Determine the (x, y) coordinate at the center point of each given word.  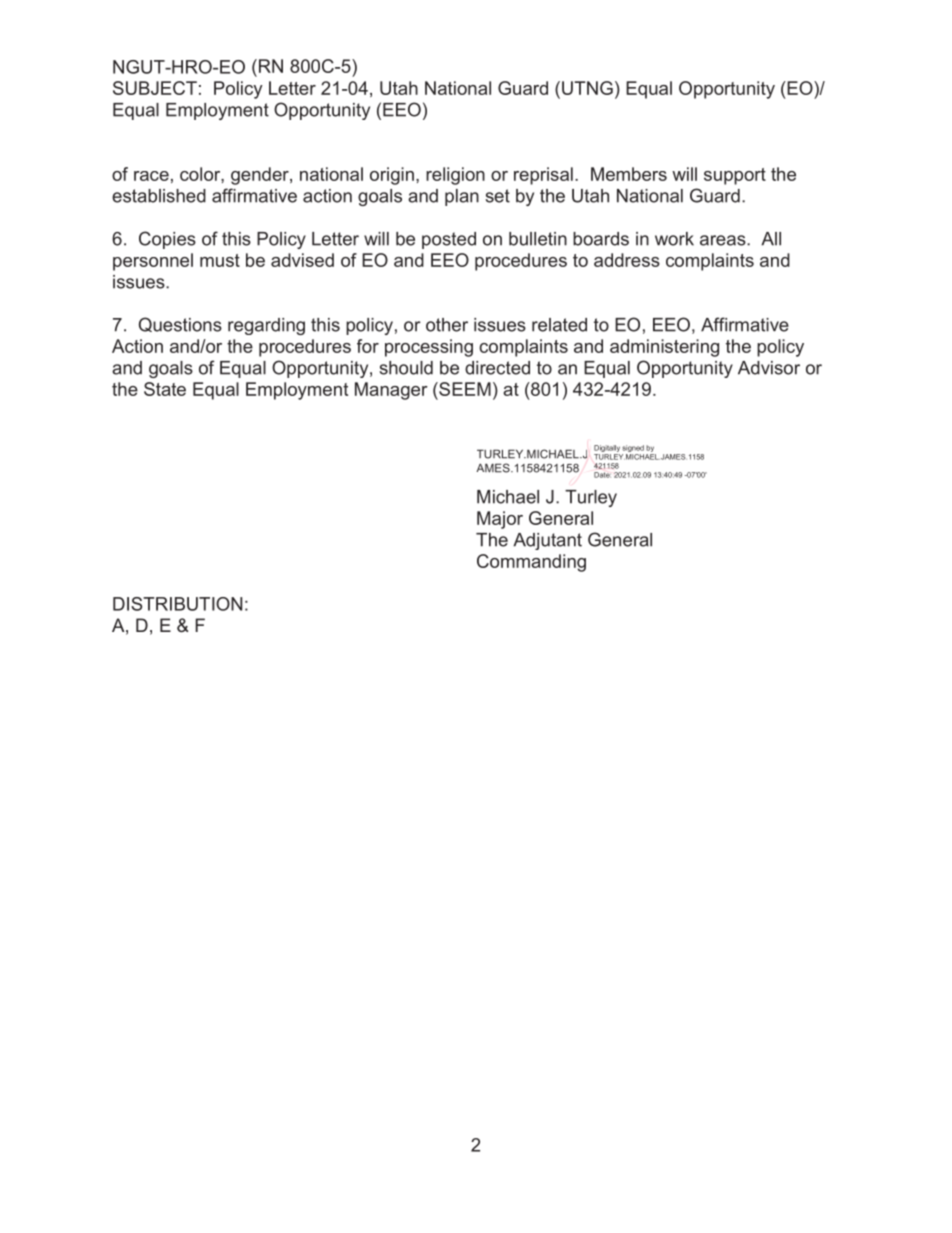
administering (664, 348)
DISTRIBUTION (177, 604)
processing (429, 348)
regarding (266, 326)
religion (455, 176)
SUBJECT (155, 88)
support (735, 176)
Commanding (531, 563)
